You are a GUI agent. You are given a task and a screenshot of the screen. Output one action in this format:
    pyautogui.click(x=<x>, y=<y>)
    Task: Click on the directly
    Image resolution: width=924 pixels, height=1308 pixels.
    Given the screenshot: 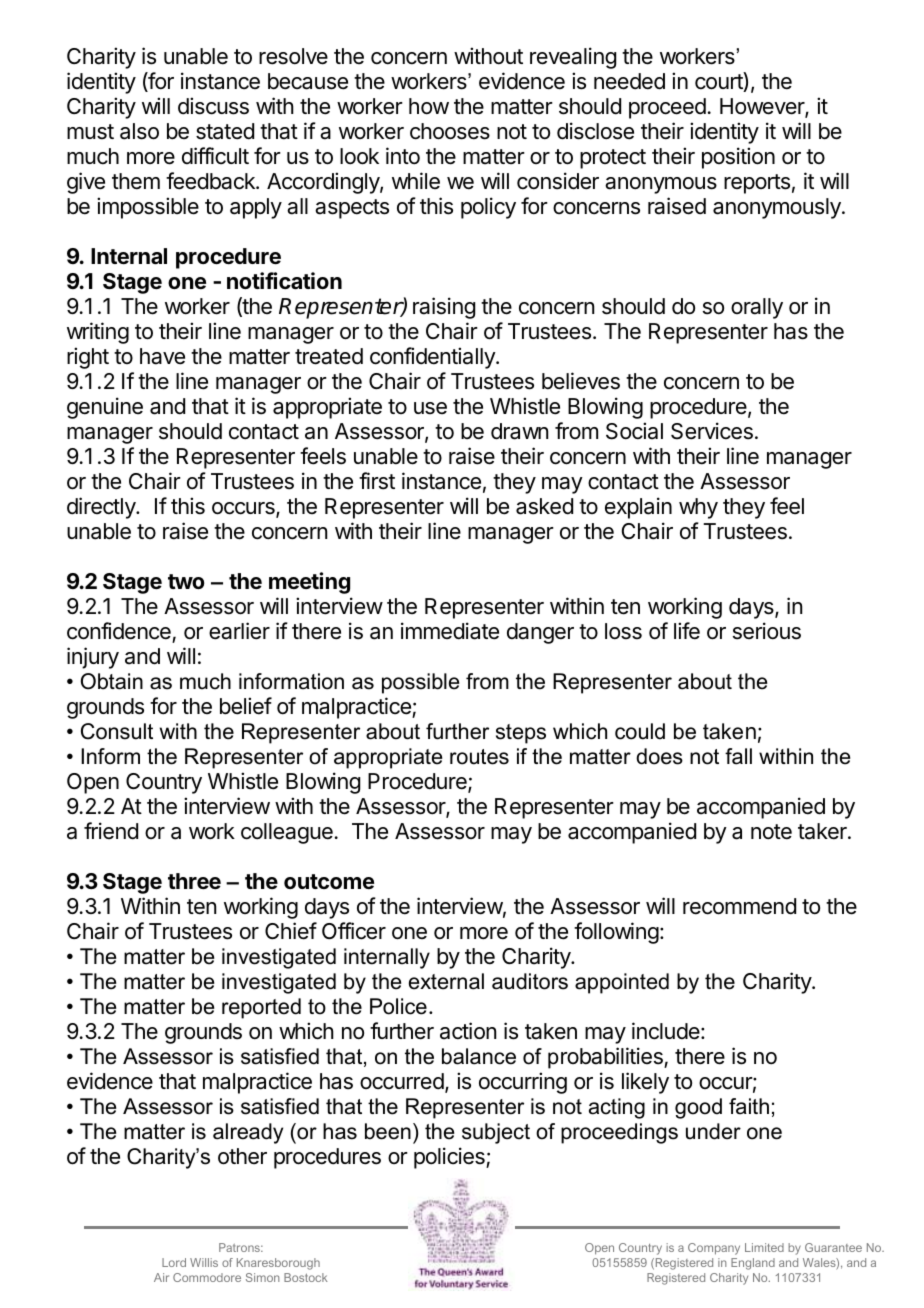 What is the action you would take?
    pyautogui.click(x=102, y=508)
